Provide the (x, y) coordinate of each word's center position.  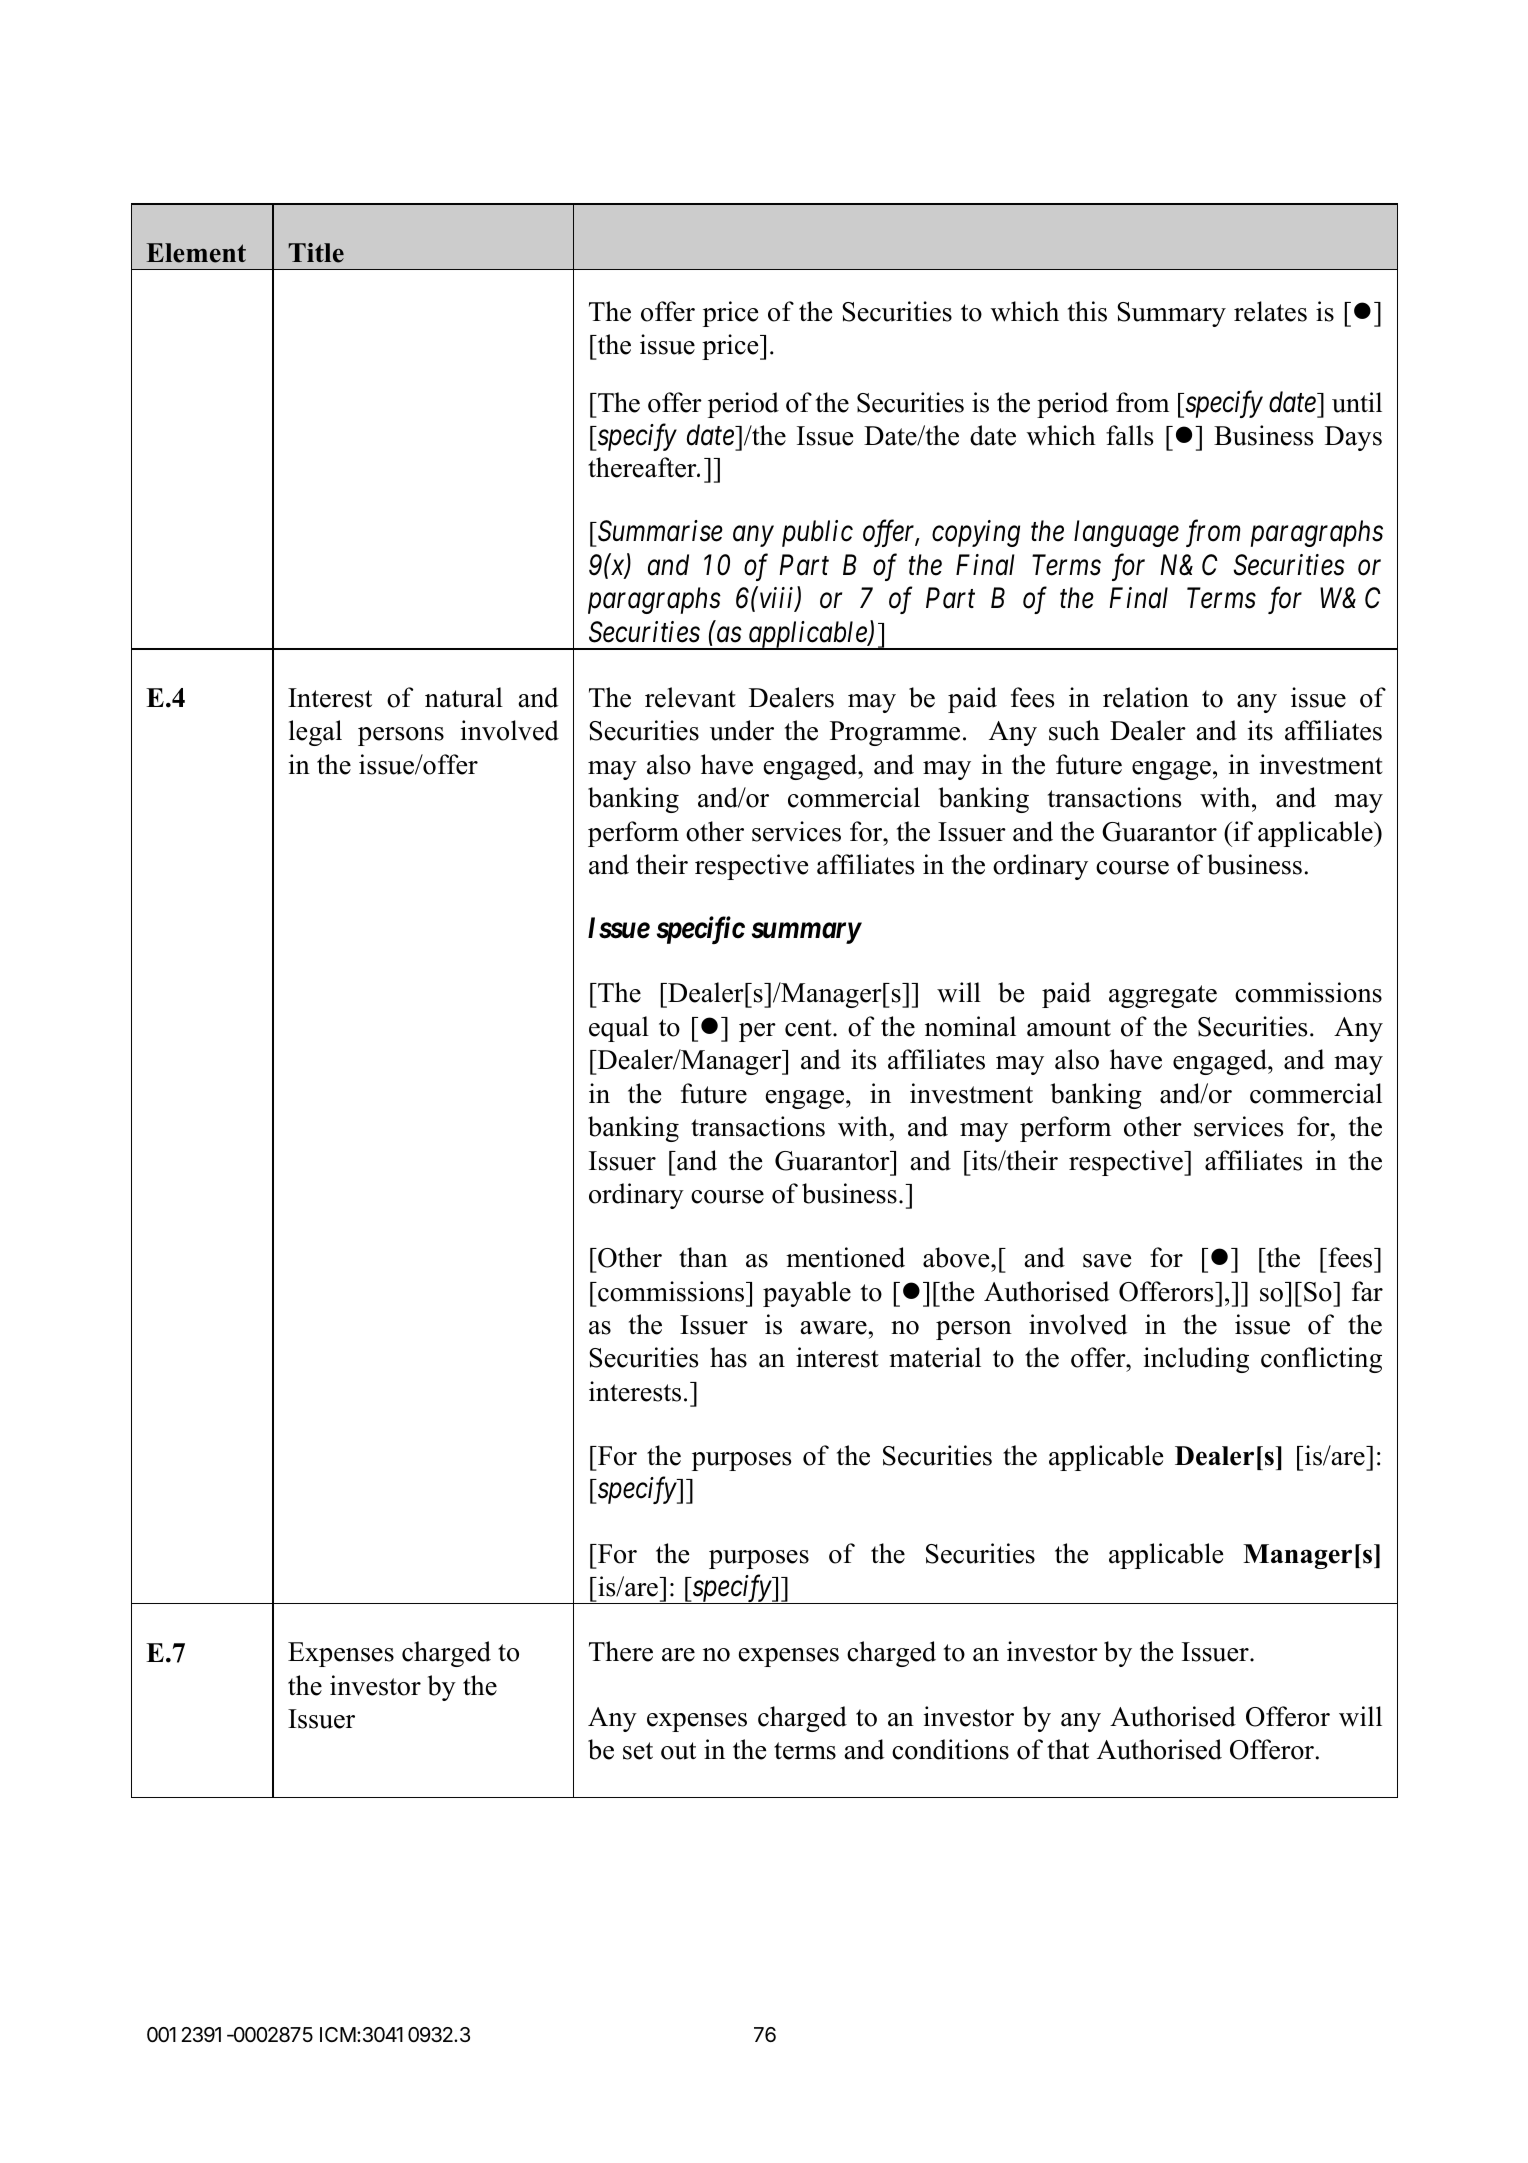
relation (1146, 697)
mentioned (845, 1257)
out (678, 1751)
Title (316, 253)
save (1107, 1261)
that (1068, 1749)
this (1087, 311)
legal (315, 733)
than (703, 1257)
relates (1270, 311)
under (742, 730)
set (638, 1751)
